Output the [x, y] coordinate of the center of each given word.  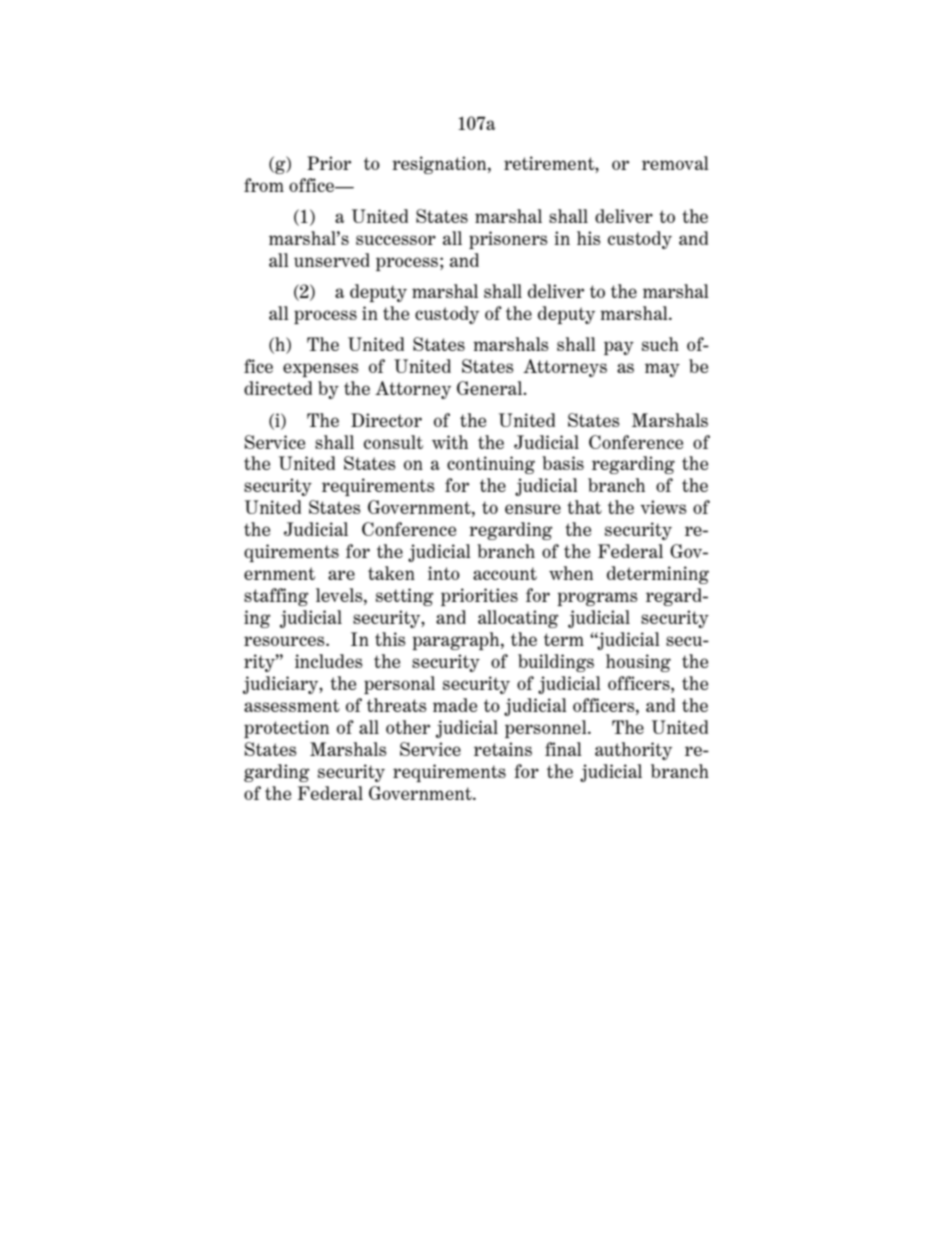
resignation [440, 165]
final [563, 749]
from [264, 185]
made [455, 705]
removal [675, 163]
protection [286, 729]
